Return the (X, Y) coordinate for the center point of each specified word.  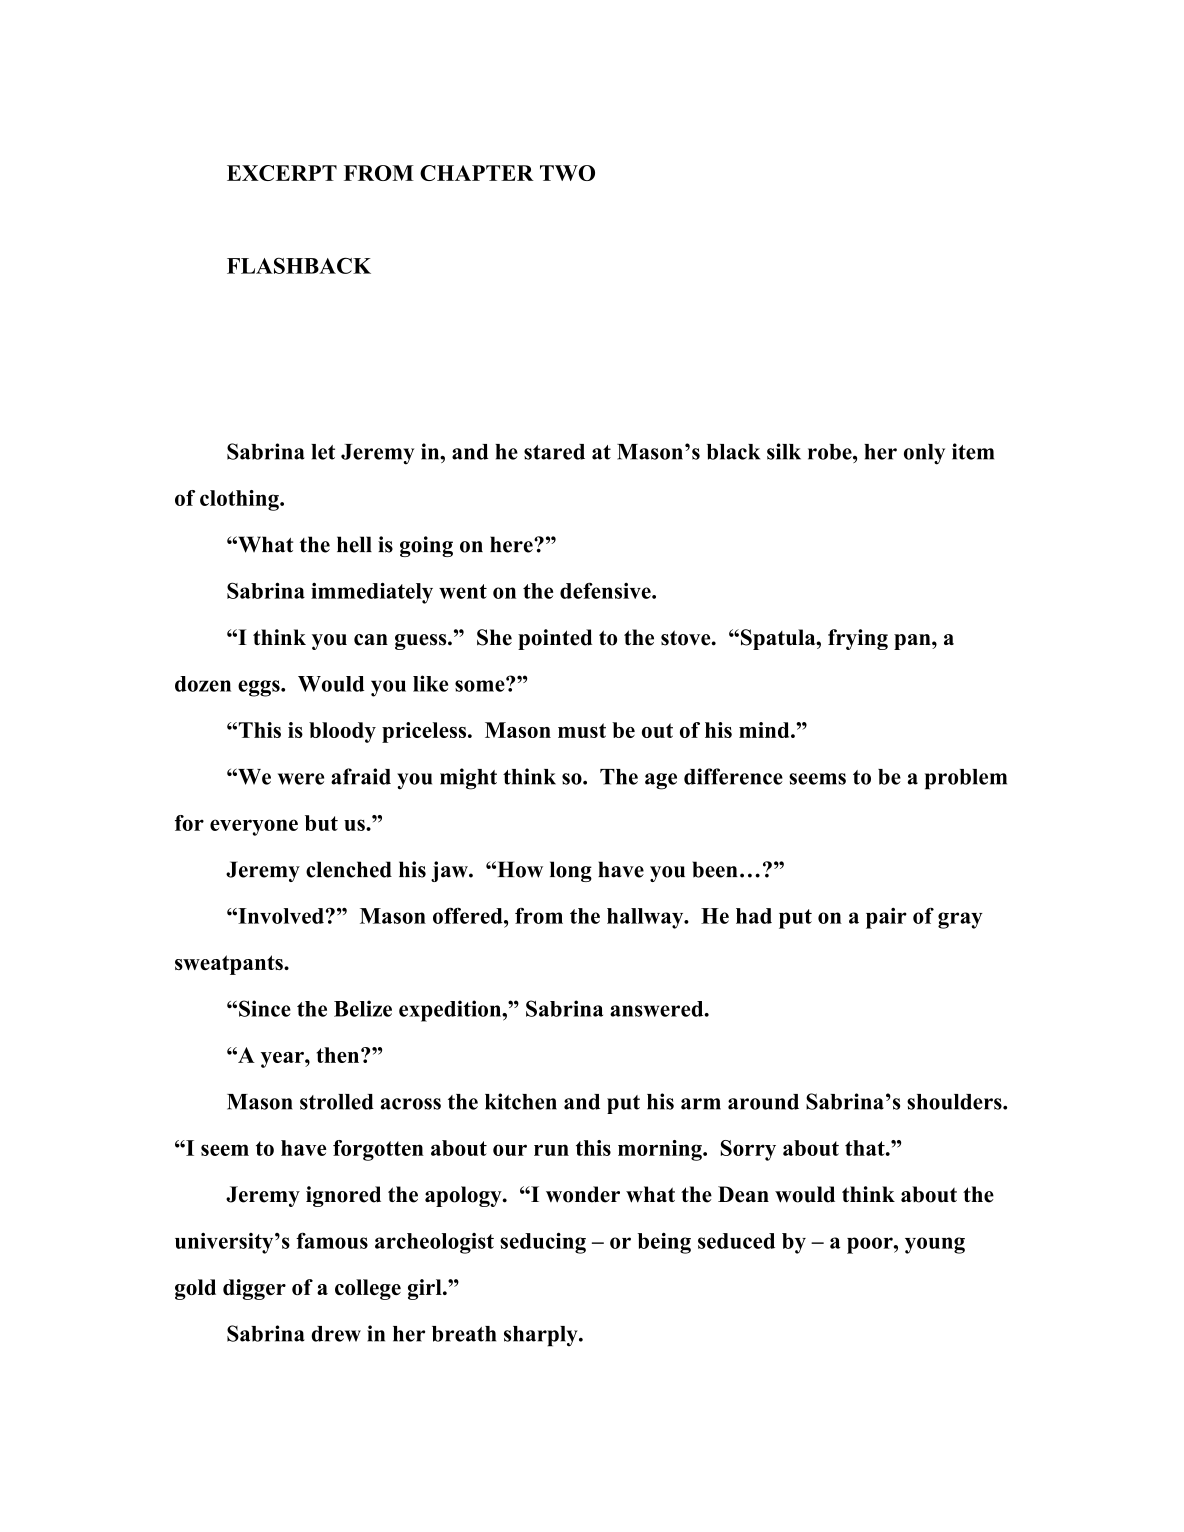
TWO (567, 173)
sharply (542, 1336)
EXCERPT (282, 173)
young (935, 1245)
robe (831, 452)
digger (254, 1289)
